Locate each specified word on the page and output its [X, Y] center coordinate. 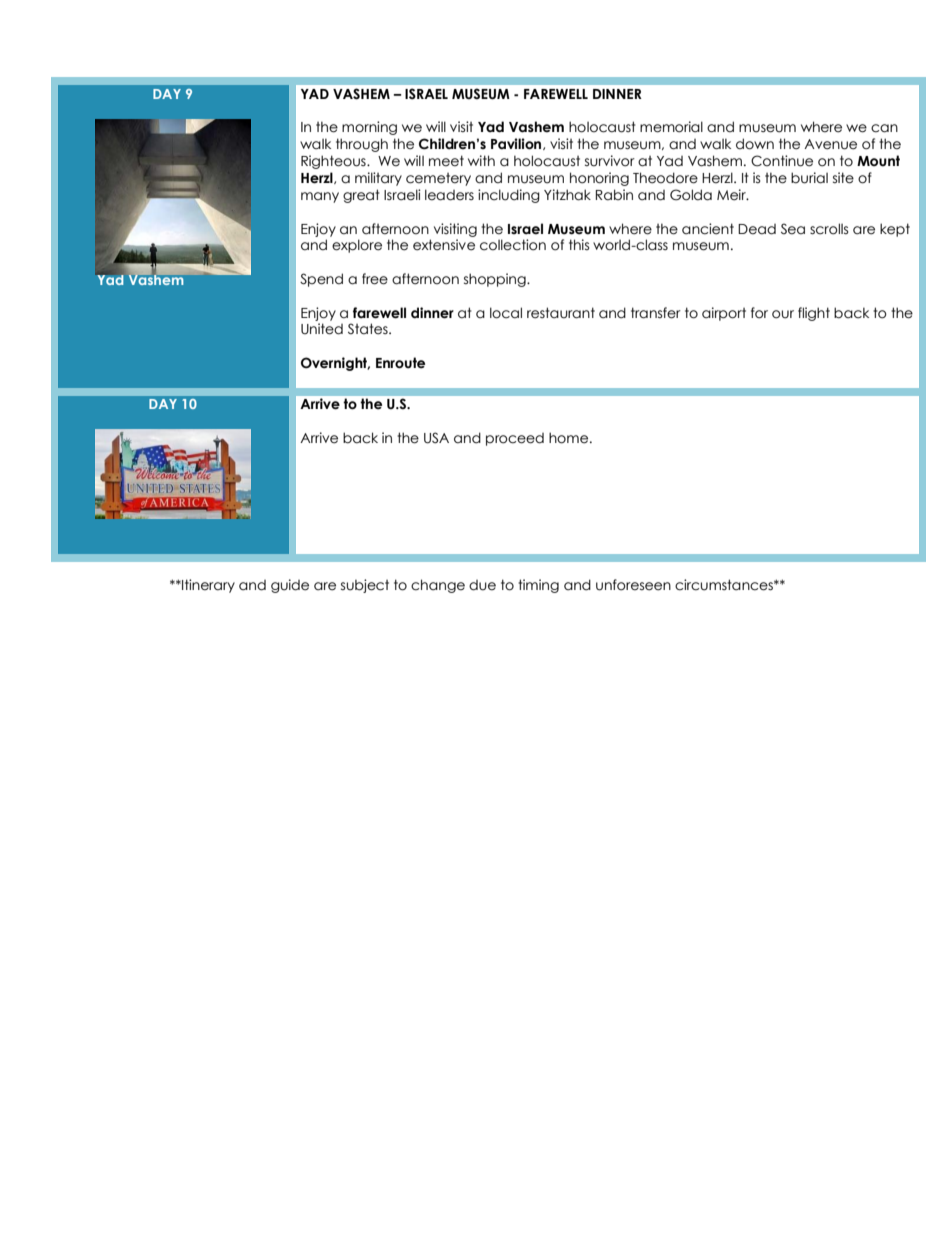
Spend [321, 280]
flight [814, 314]
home [570, 438]
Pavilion [517, 144]
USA [436, 438]
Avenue [830, 144]
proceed [515, 439]
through [362, 145]
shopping [496, 280]
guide [290, 586]
